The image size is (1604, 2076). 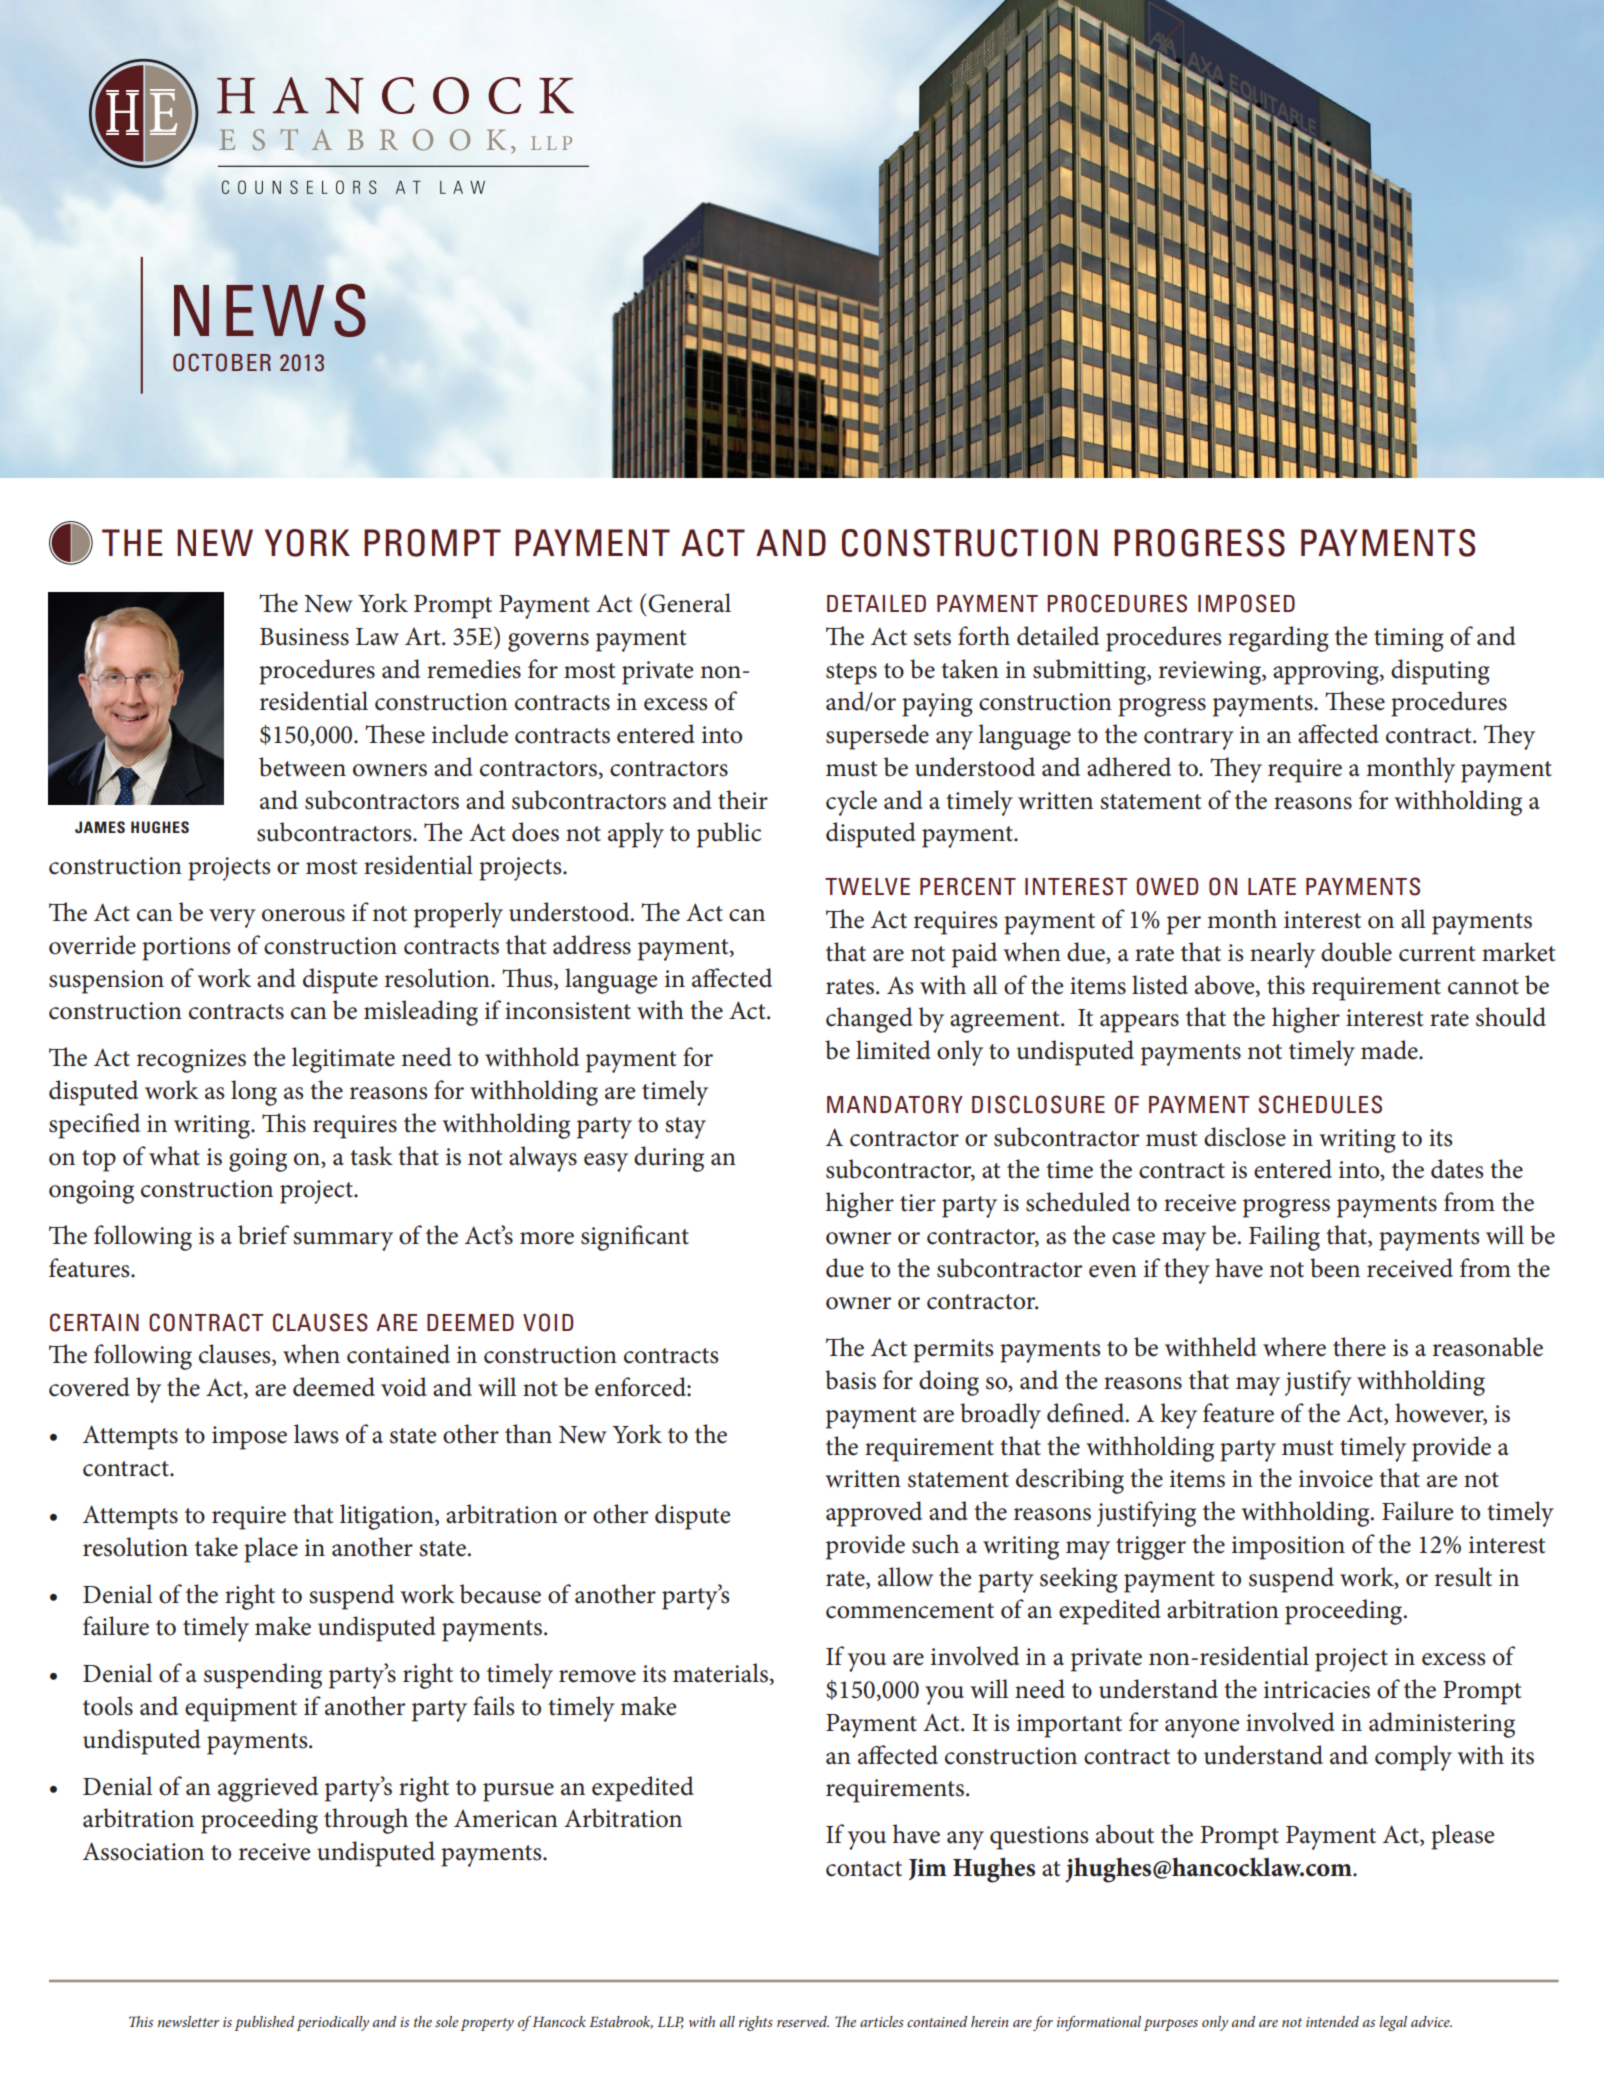 What do you see at coordinates (803, 2021) in the screenshot?
I see `reserved` at bounding box center [803, 2021].
